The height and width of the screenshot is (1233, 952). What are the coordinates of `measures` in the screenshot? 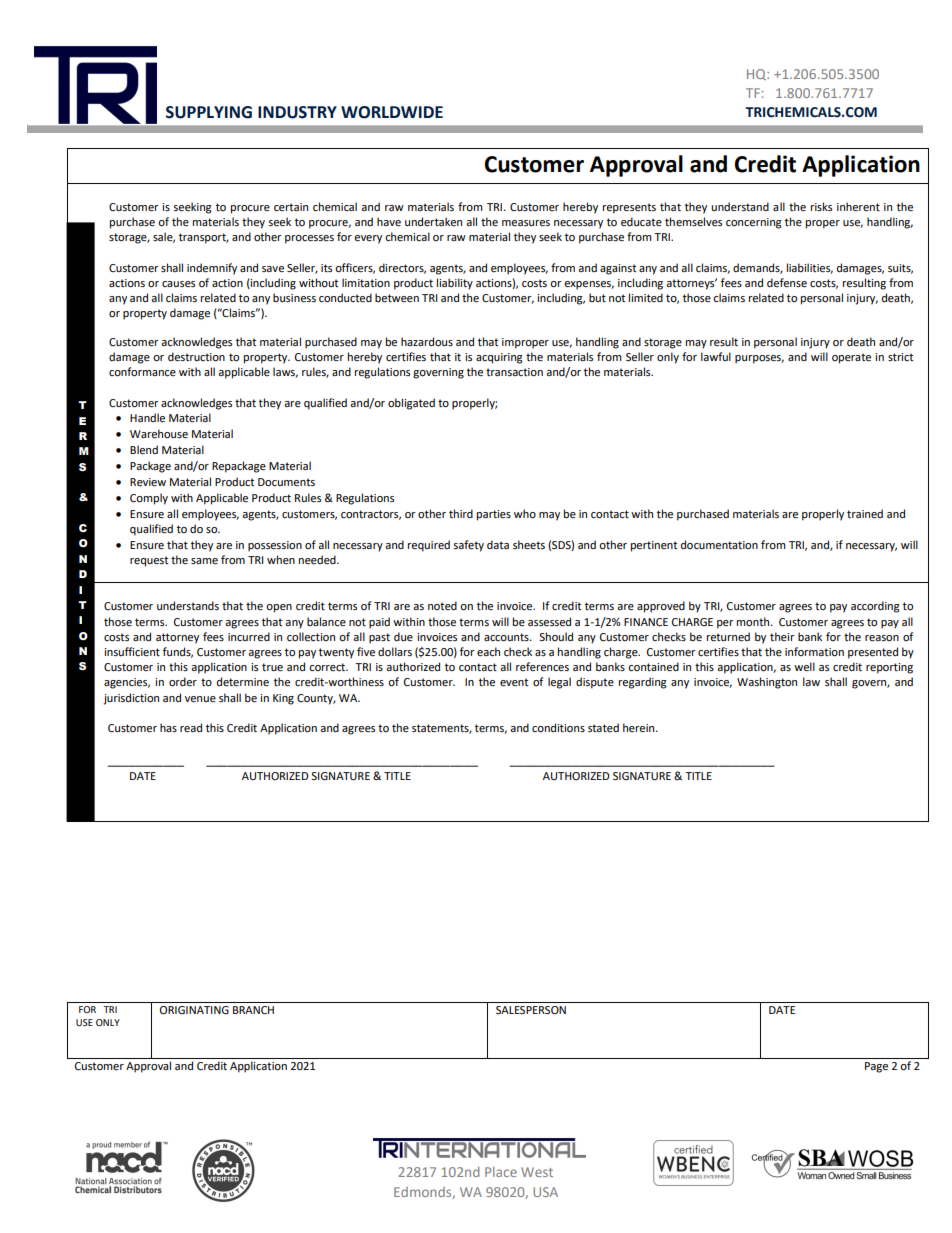 It's located at (526, 223).
